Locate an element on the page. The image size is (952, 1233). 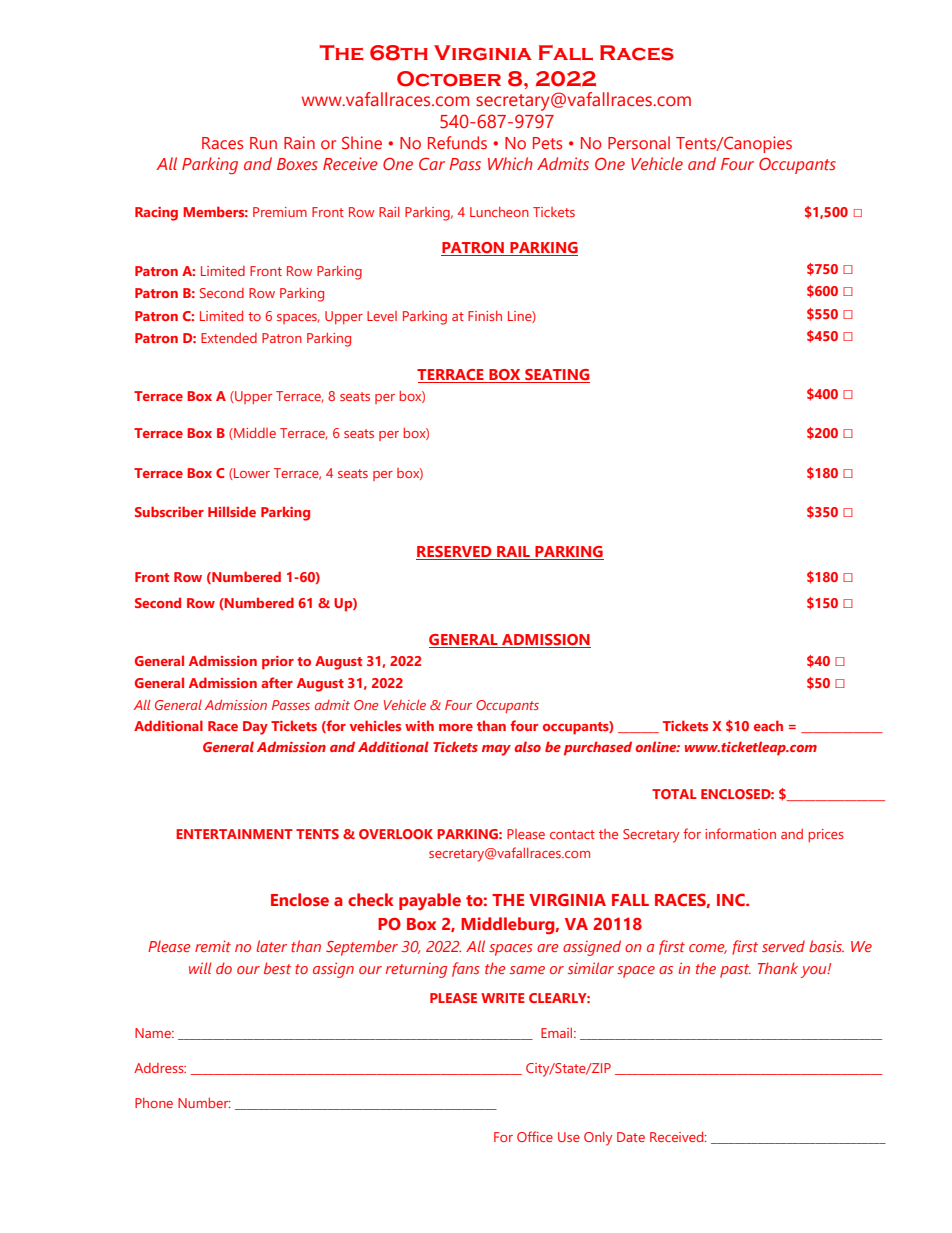
SEATING is located at coordinates (556, 376).
